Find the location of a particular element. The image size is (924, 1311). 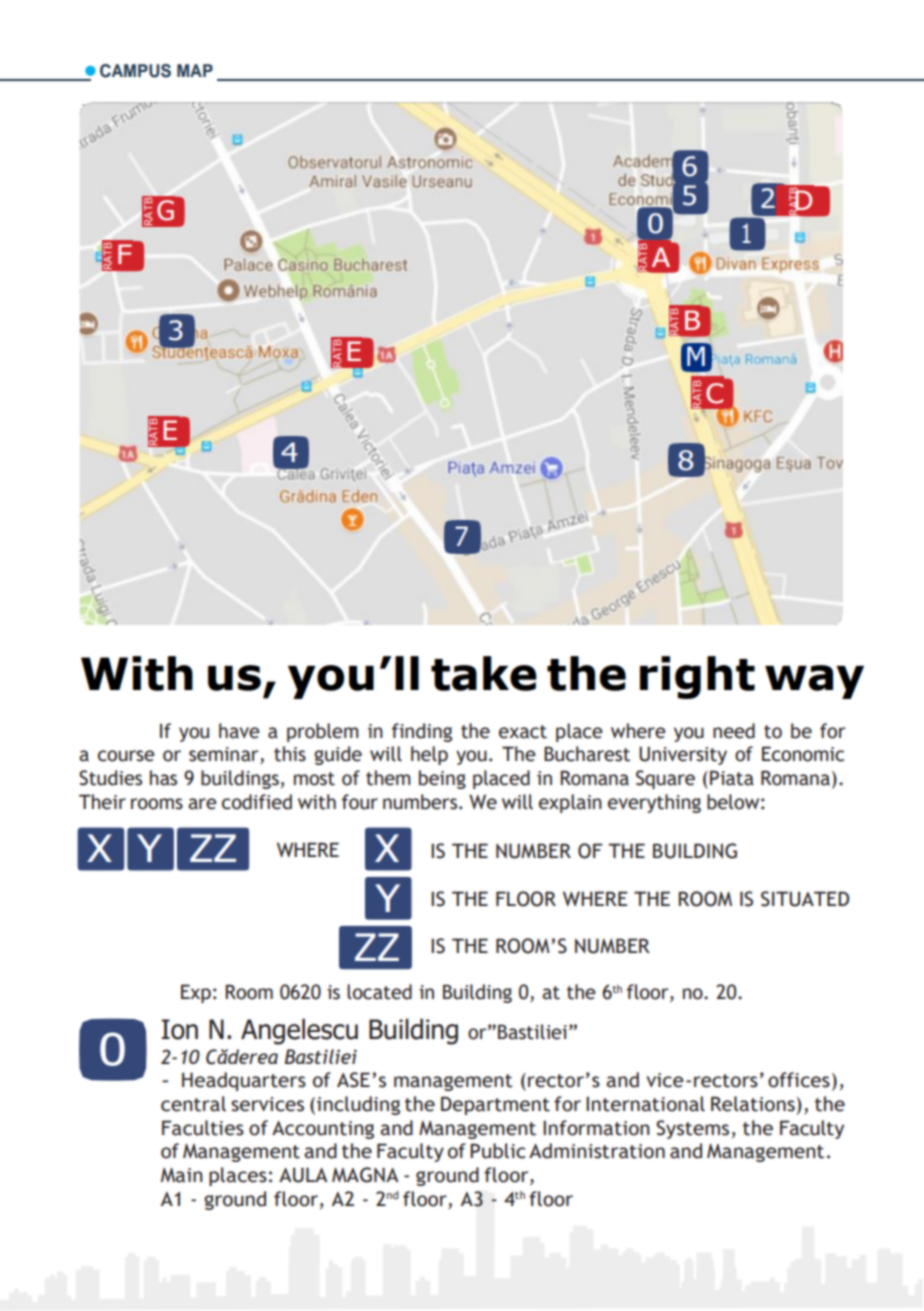

problem is located at coordinates (323, 732).
